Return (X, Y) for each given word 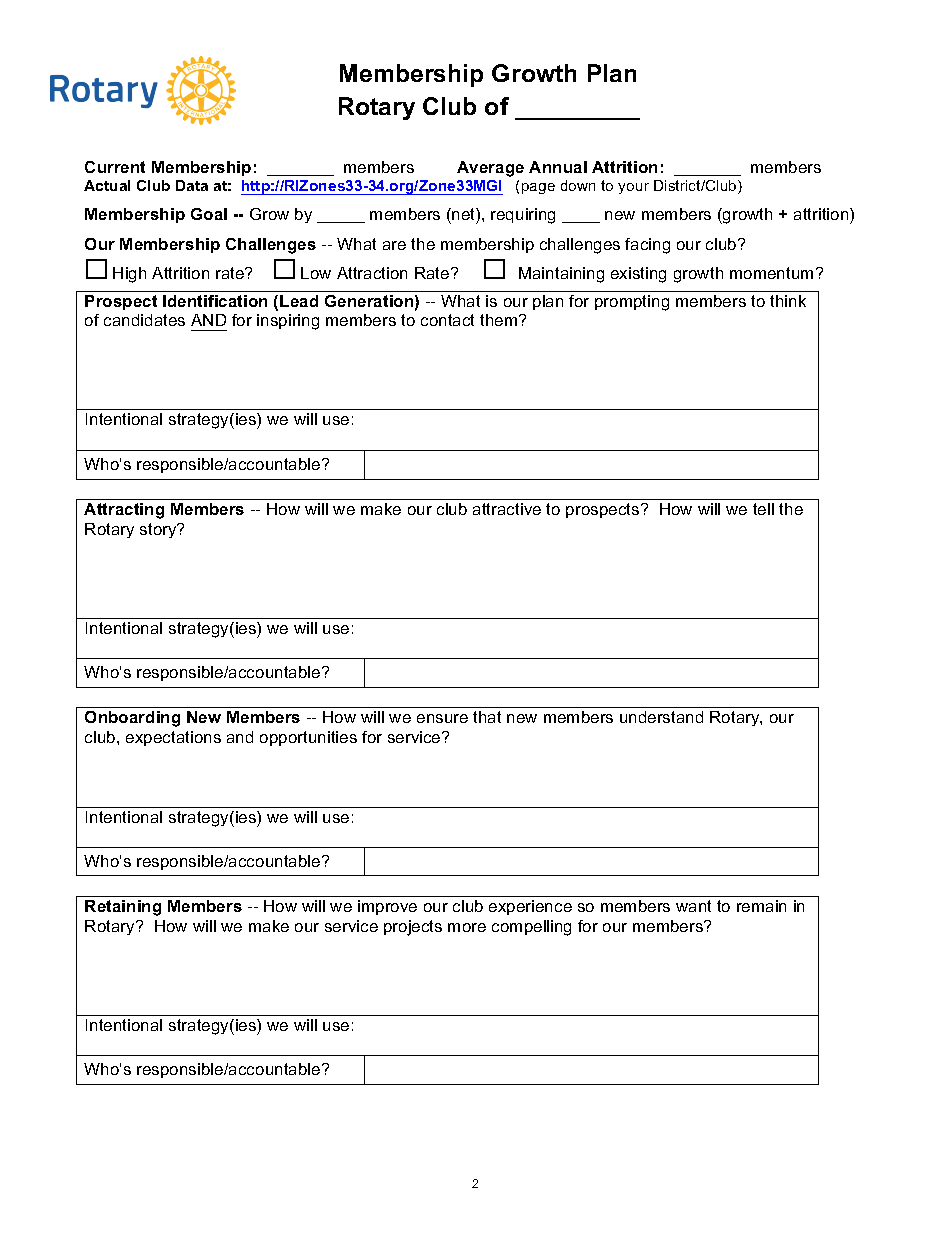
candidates (144, 320)
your (633, 188)
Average (490, 169)
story (159, 530)
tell (763, 509)
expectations (173, 738)
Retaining (123, 908)
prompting (632, 303)
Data (192, 185)
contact (447, 320)
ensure (442, 718)
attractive (507, 509)
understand (661, 717)
